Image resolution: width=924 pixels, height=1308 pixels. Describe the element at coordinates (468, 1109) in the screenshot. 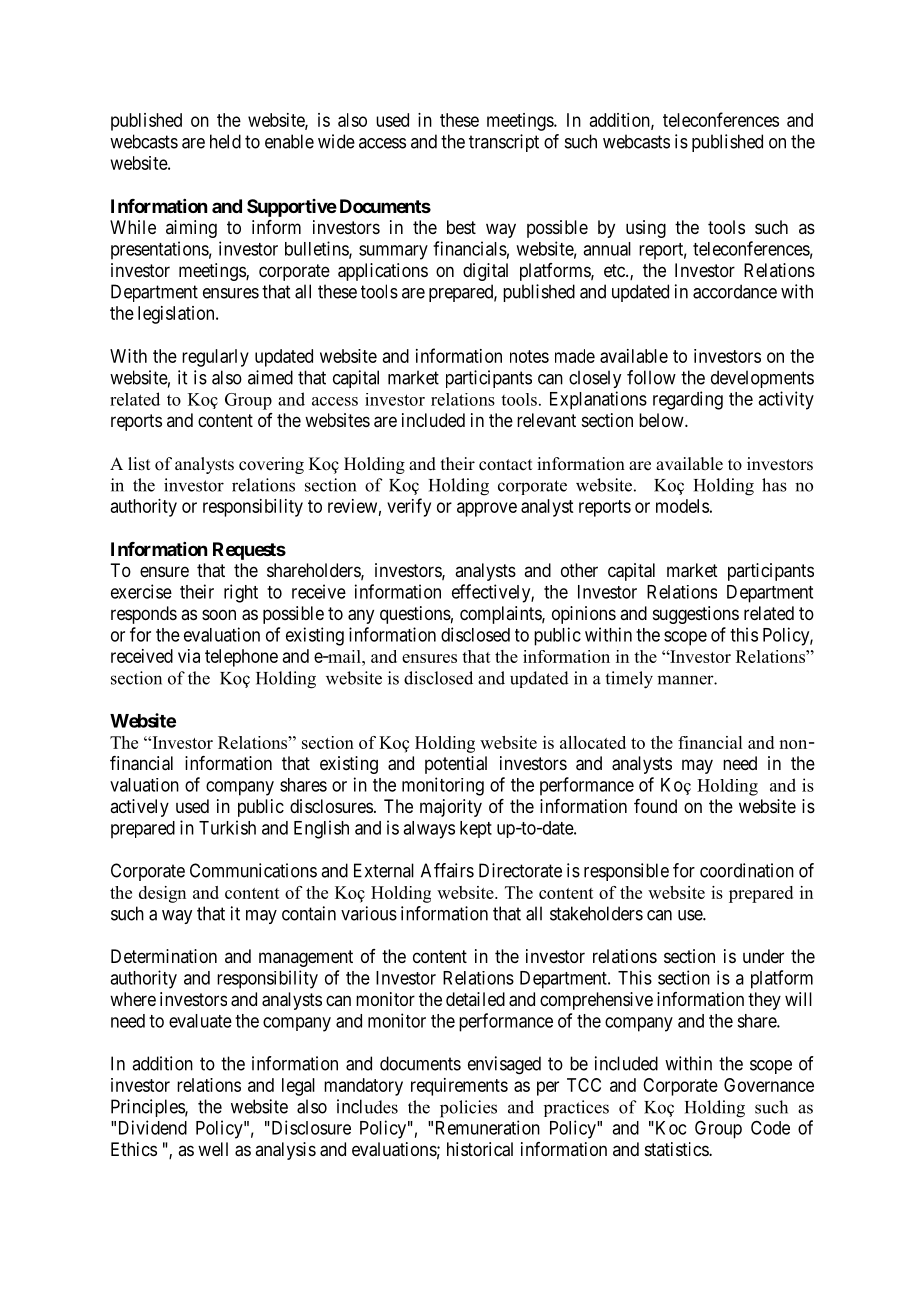

I see `policies` at that location.
